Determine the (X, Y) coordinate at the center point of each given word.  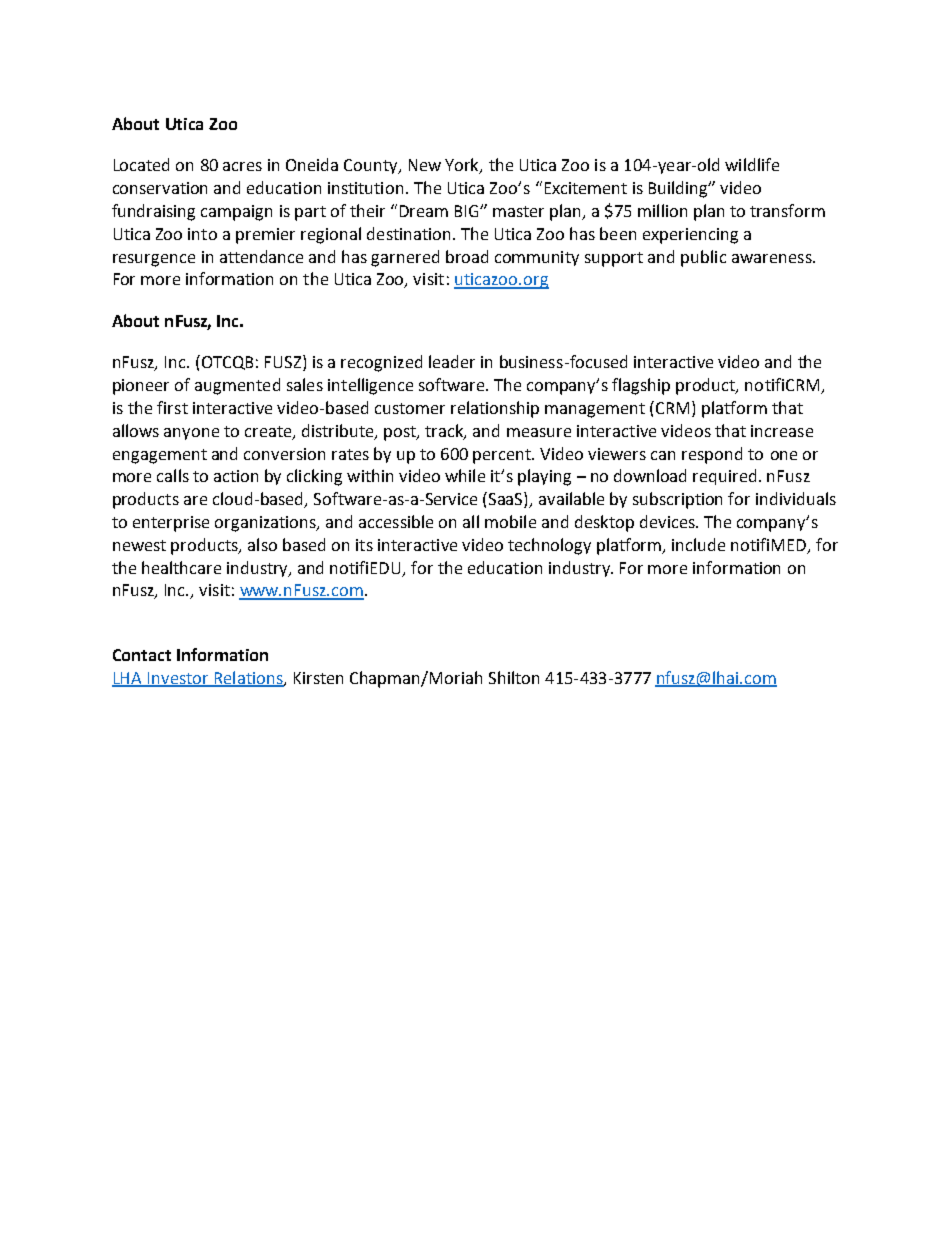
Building (679, 189)
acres (242, 166)
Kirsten (318, 678)
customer (410, 408)
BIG (468, 211)
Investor (178, 679)
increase (782, 431)
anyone (191, 434)
